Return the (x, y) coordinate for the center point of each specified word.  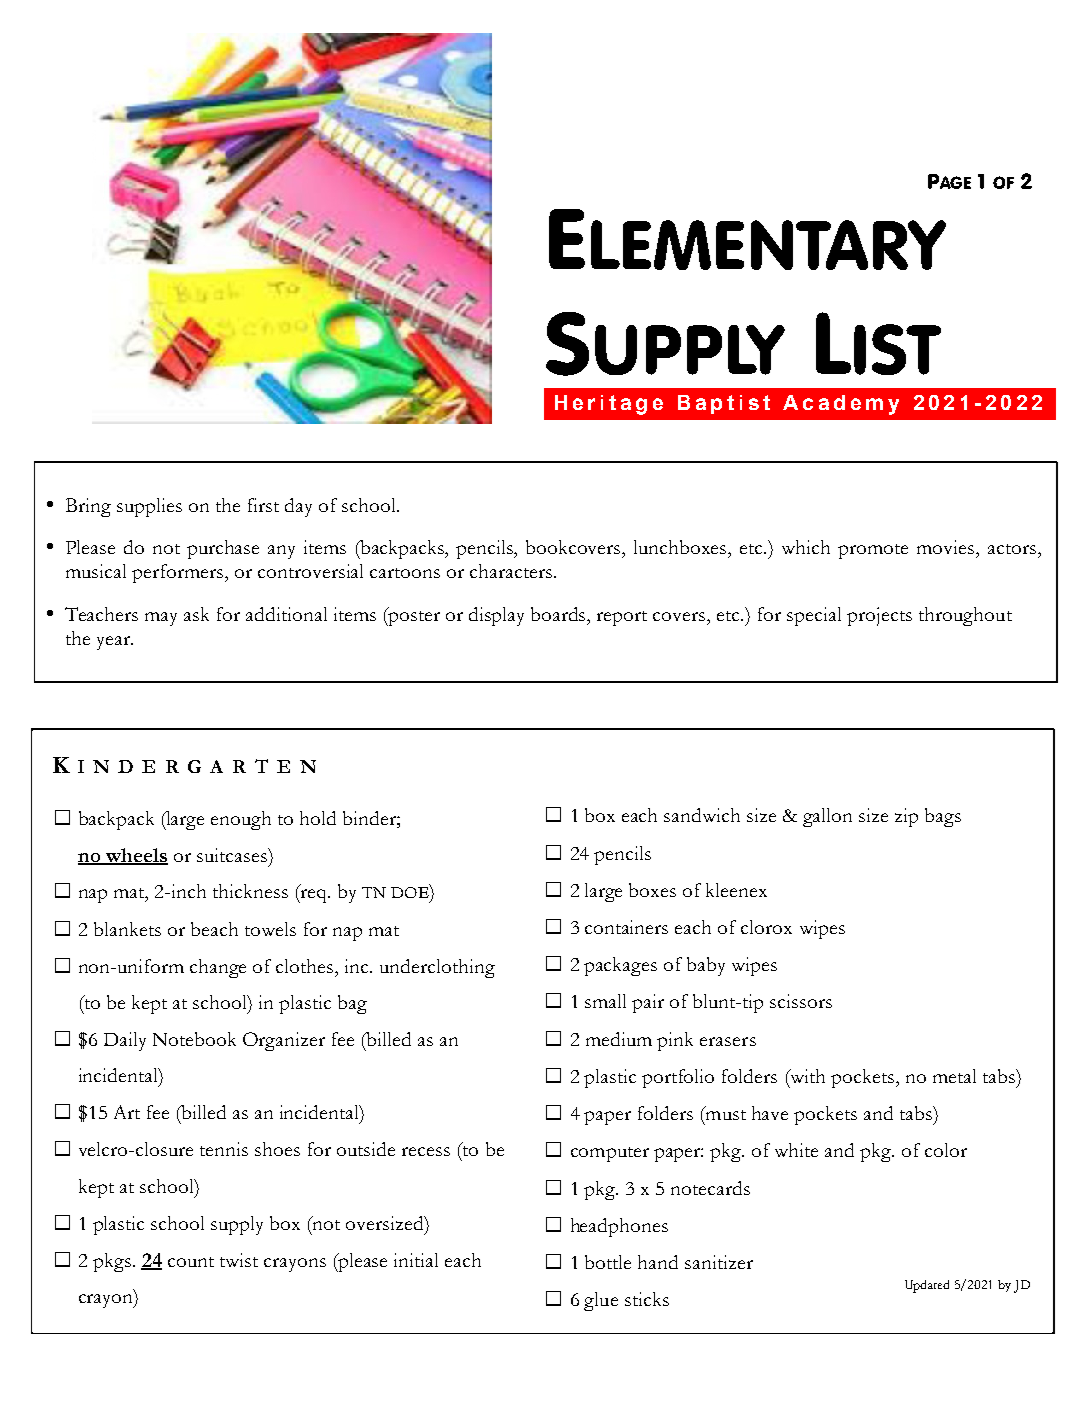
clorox (766, 927)
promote (873, 551)
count (191, 1262)
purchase (223, 549)
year (115, 643)
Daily (125, 1041)
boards (560, 615)
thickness (250, 891)
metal (954, 1076)
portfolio (678, 1078)
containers (626, 927)
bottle (608, 1262)
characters (512, 571)
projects (879, 616)
